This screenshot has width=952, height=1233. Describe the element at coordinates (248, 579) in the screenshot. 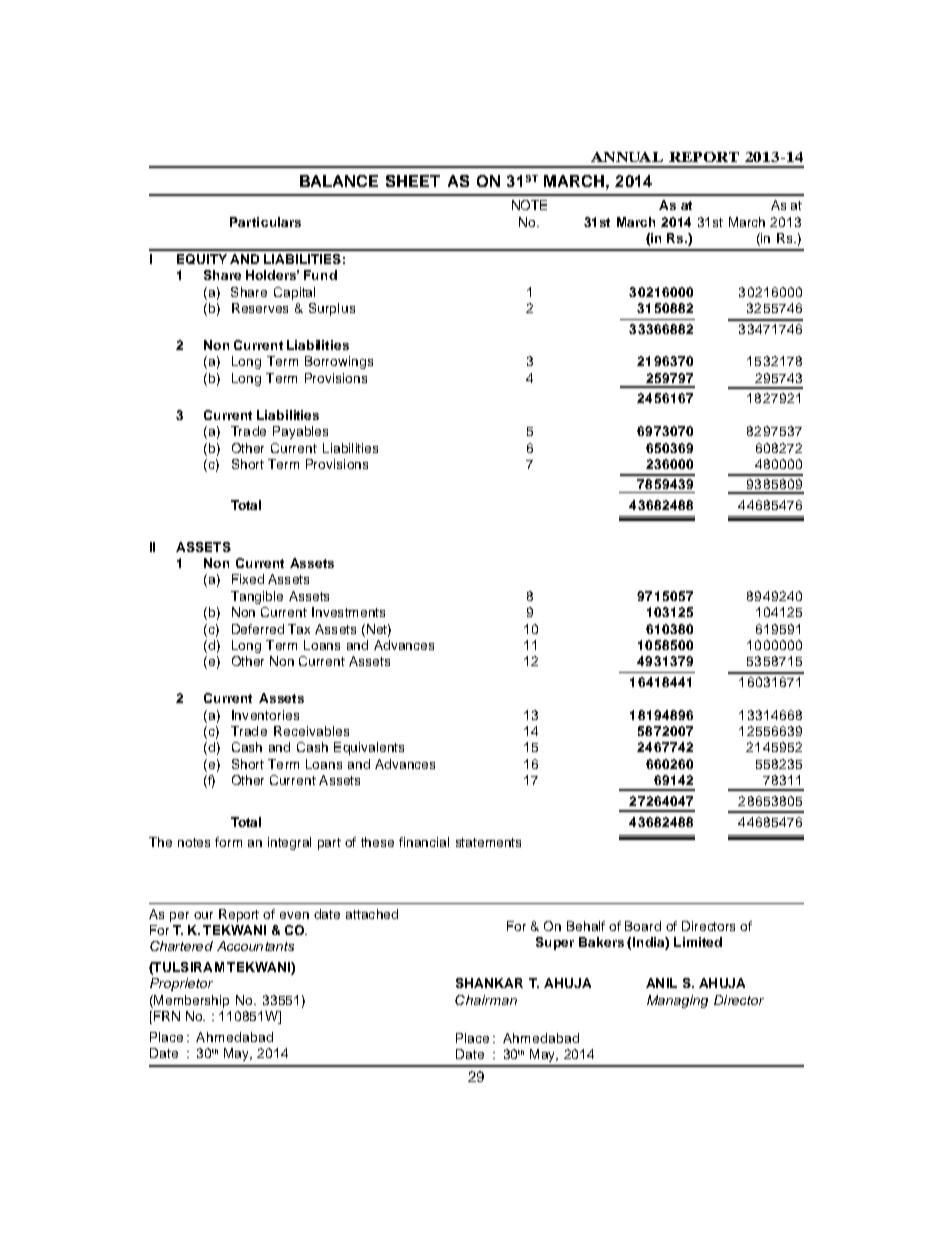

I see `Fixed` at that location.
